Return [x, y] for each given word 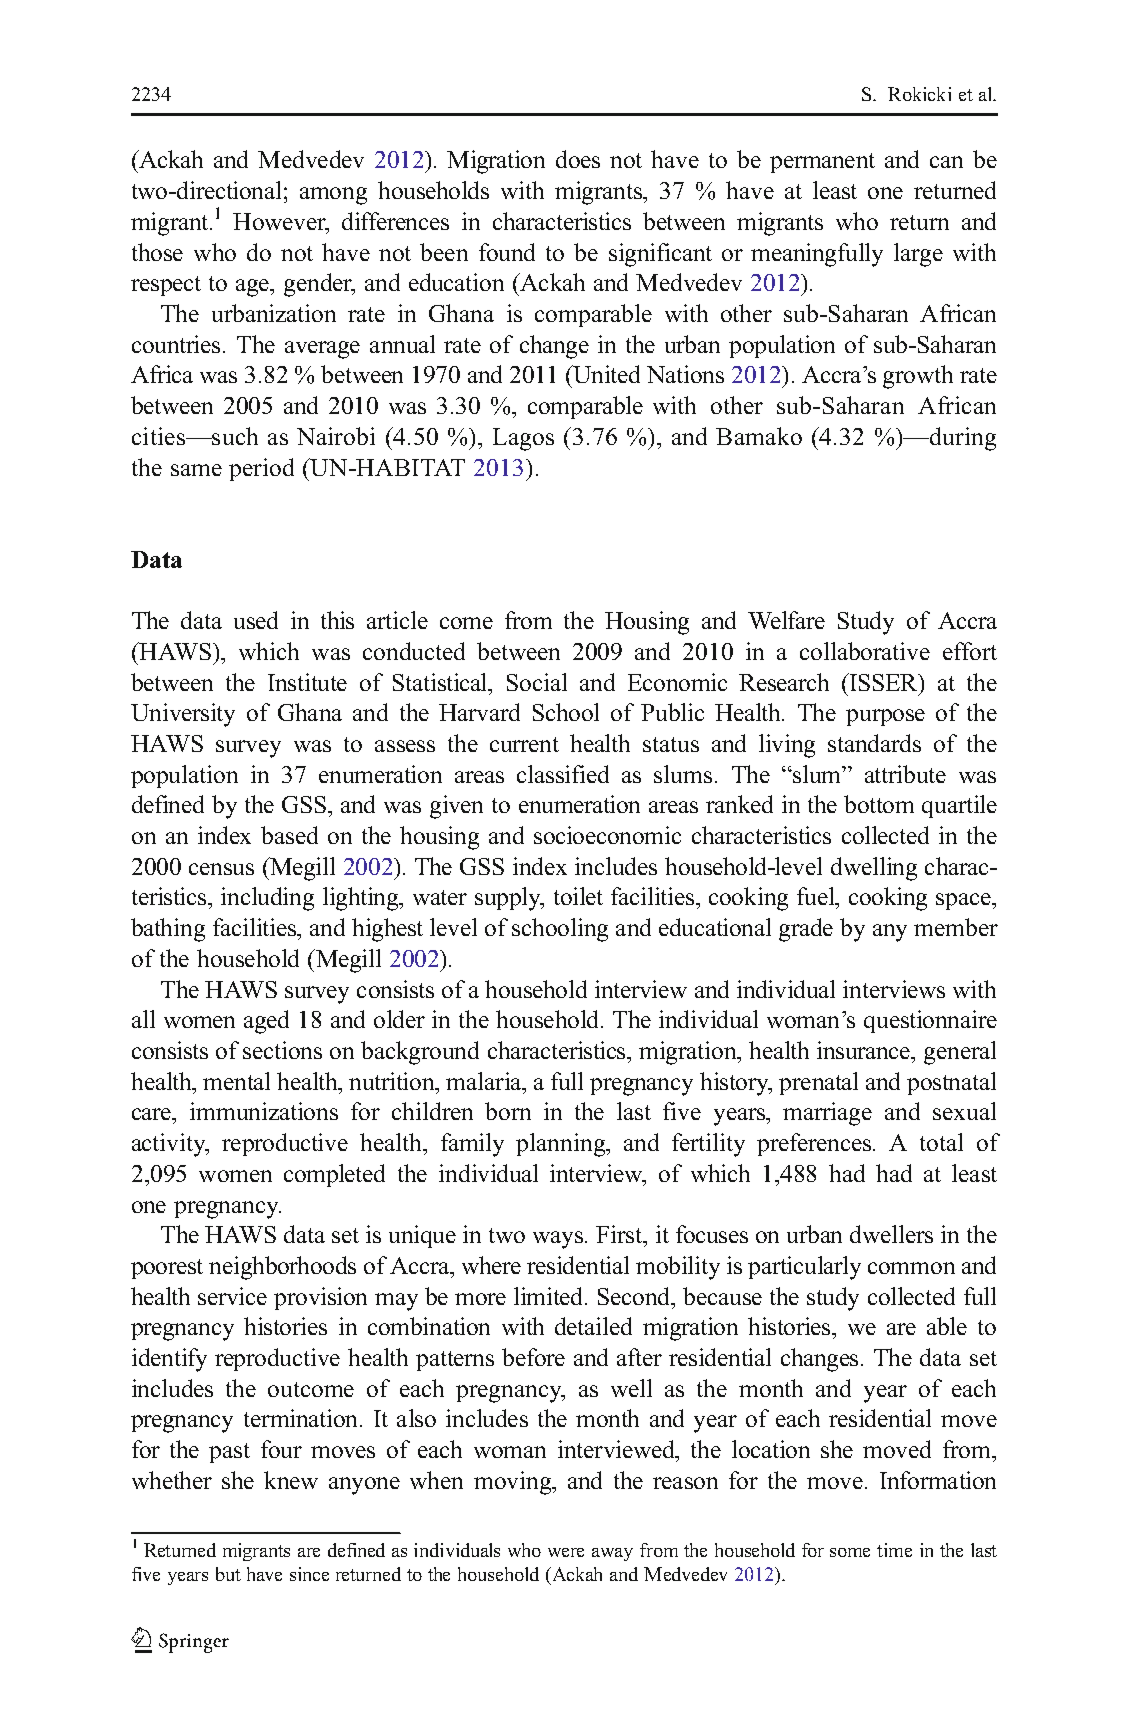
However [280, 223]
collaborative [865, 651]
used [256, 620]
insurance [865, 1050]
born [508, 1111]
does [578, 159]
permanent [822, 163]
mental [236, 1081]
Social [537, 682]
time [894, 1550]
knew [291, 1480]
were [566, 1552]
